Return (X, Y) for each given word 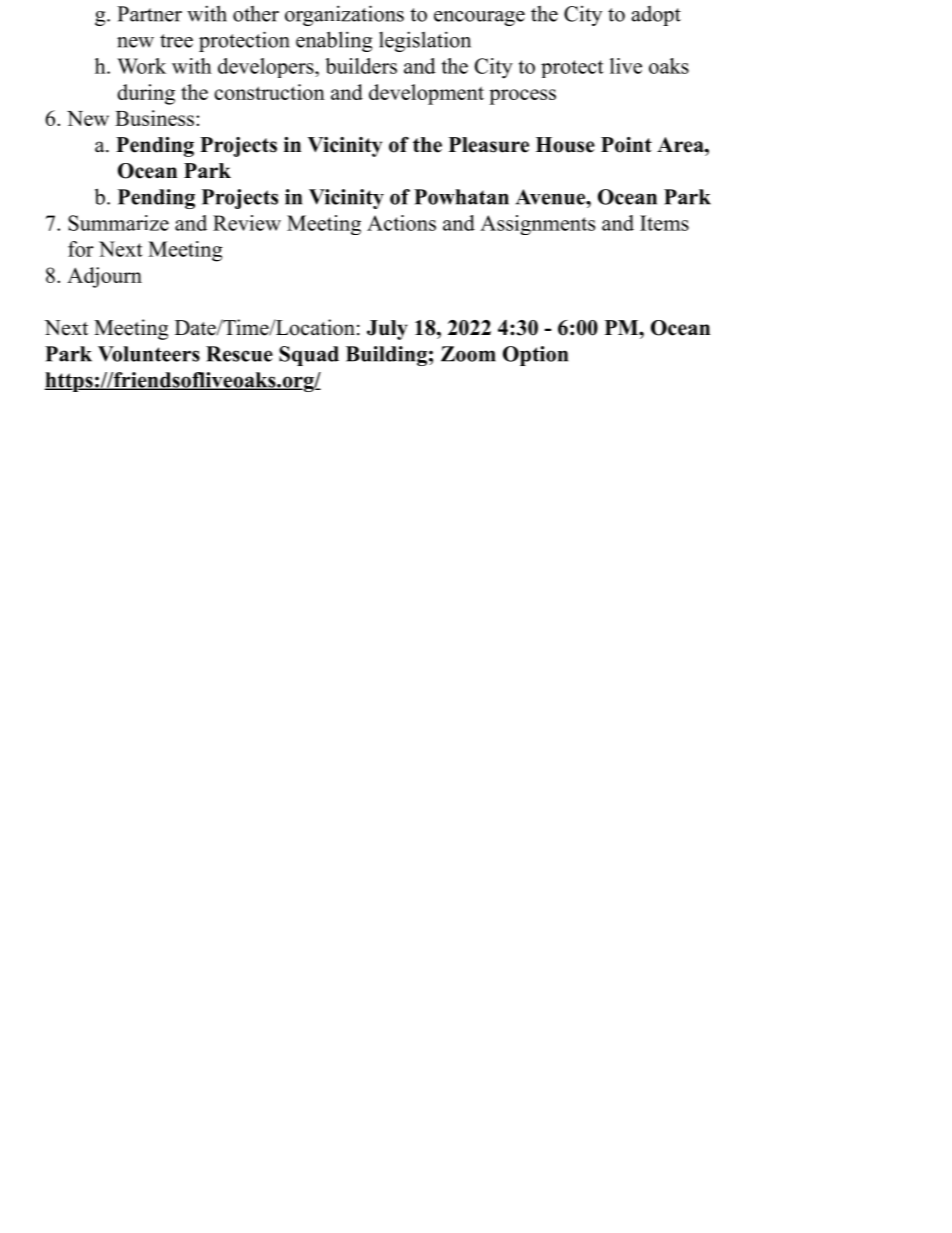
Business (154, 118)
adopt (656, 16)
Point (626, 145)
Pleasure (489, 145)
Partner (149, 14)
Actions (401, 223)
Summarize (118, 223)
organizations (344, 15)
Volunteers (149, 354)
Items (664, 223)
